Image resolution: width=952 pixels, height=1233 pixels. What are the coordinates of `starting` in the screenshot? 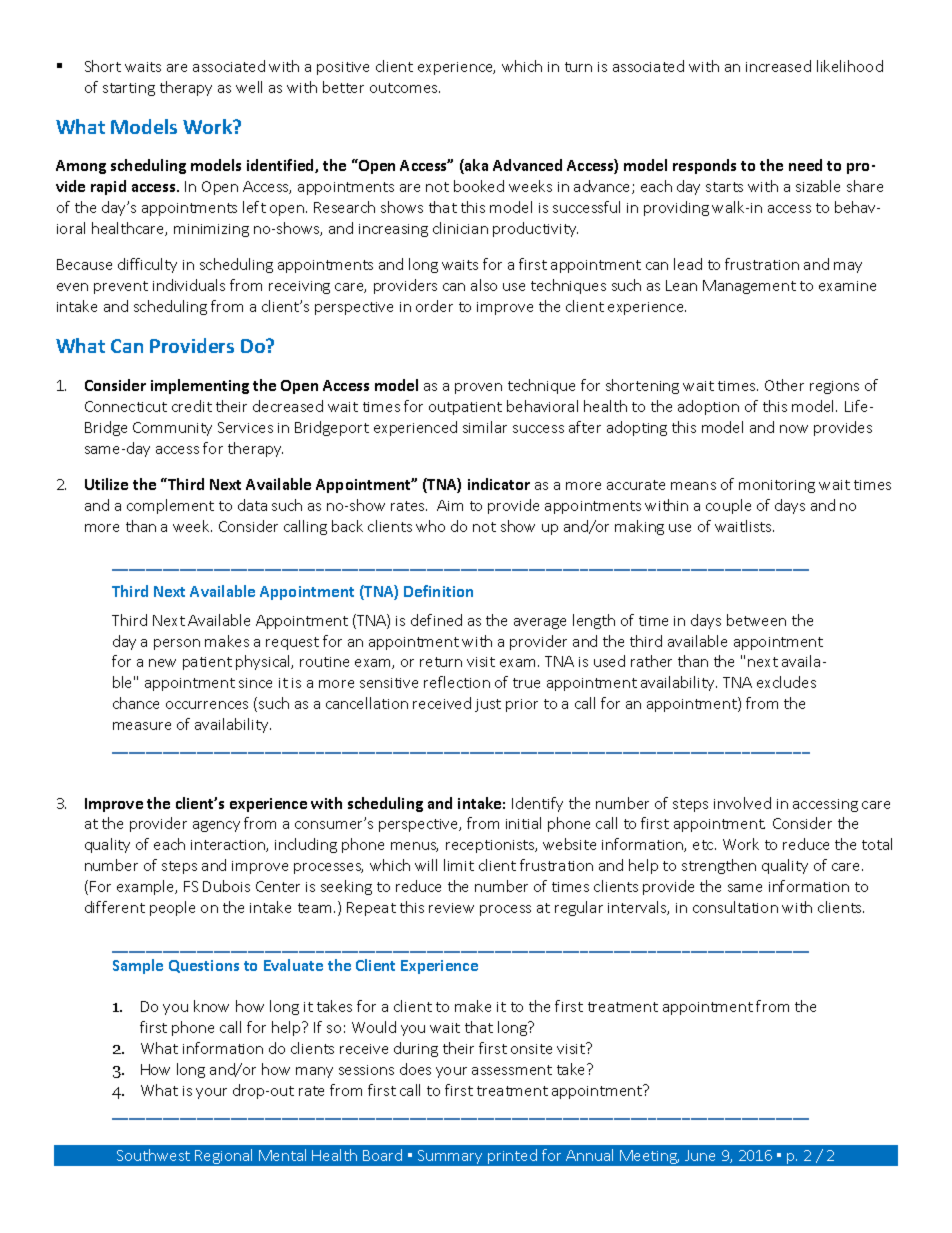 It's located at (129, 89).
